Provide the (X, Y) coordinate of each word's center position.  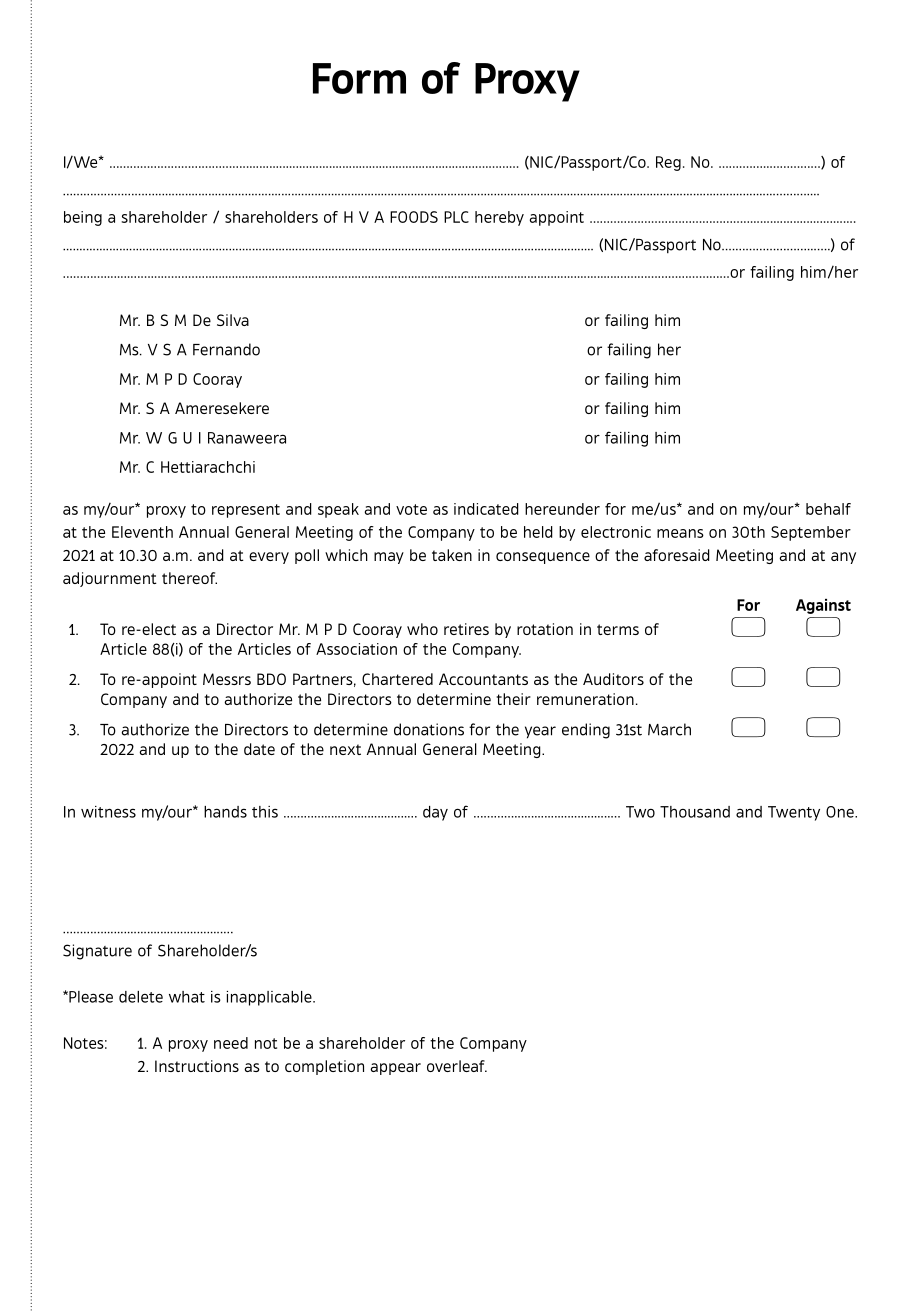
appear (395, 1069)
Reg (668, 163)
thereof (189, 578)
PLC (456, 217)
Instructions (197, 1066)
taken (452, 555)
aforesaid (677, 555)
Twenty (794, 813)
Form (359, 78)
